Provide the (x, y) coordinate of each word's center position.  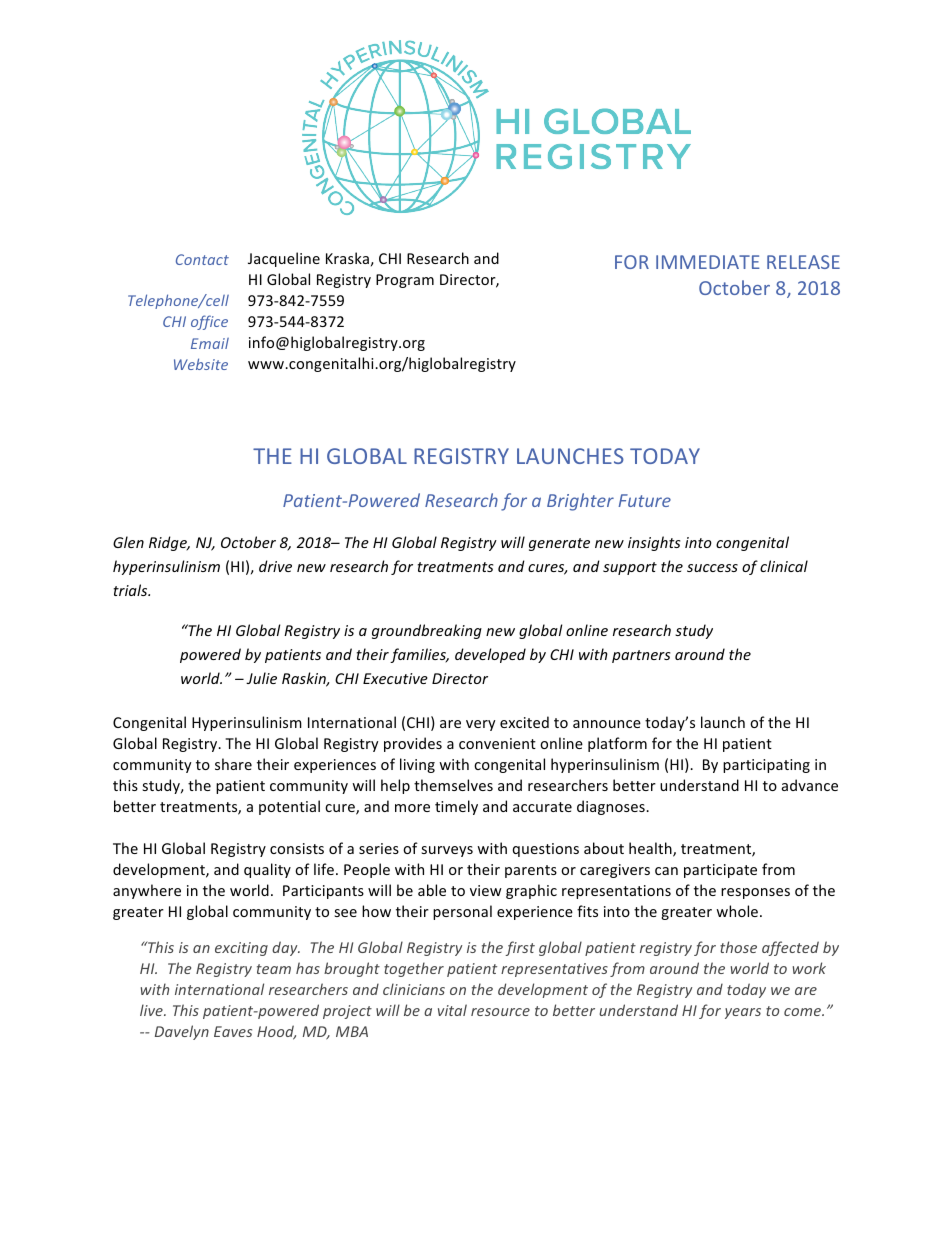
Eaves (233, 1031)
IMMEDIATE (708, 262)
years (743, 1013)
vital (452, 1010)
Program (405, 281)
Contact (202, 259)
